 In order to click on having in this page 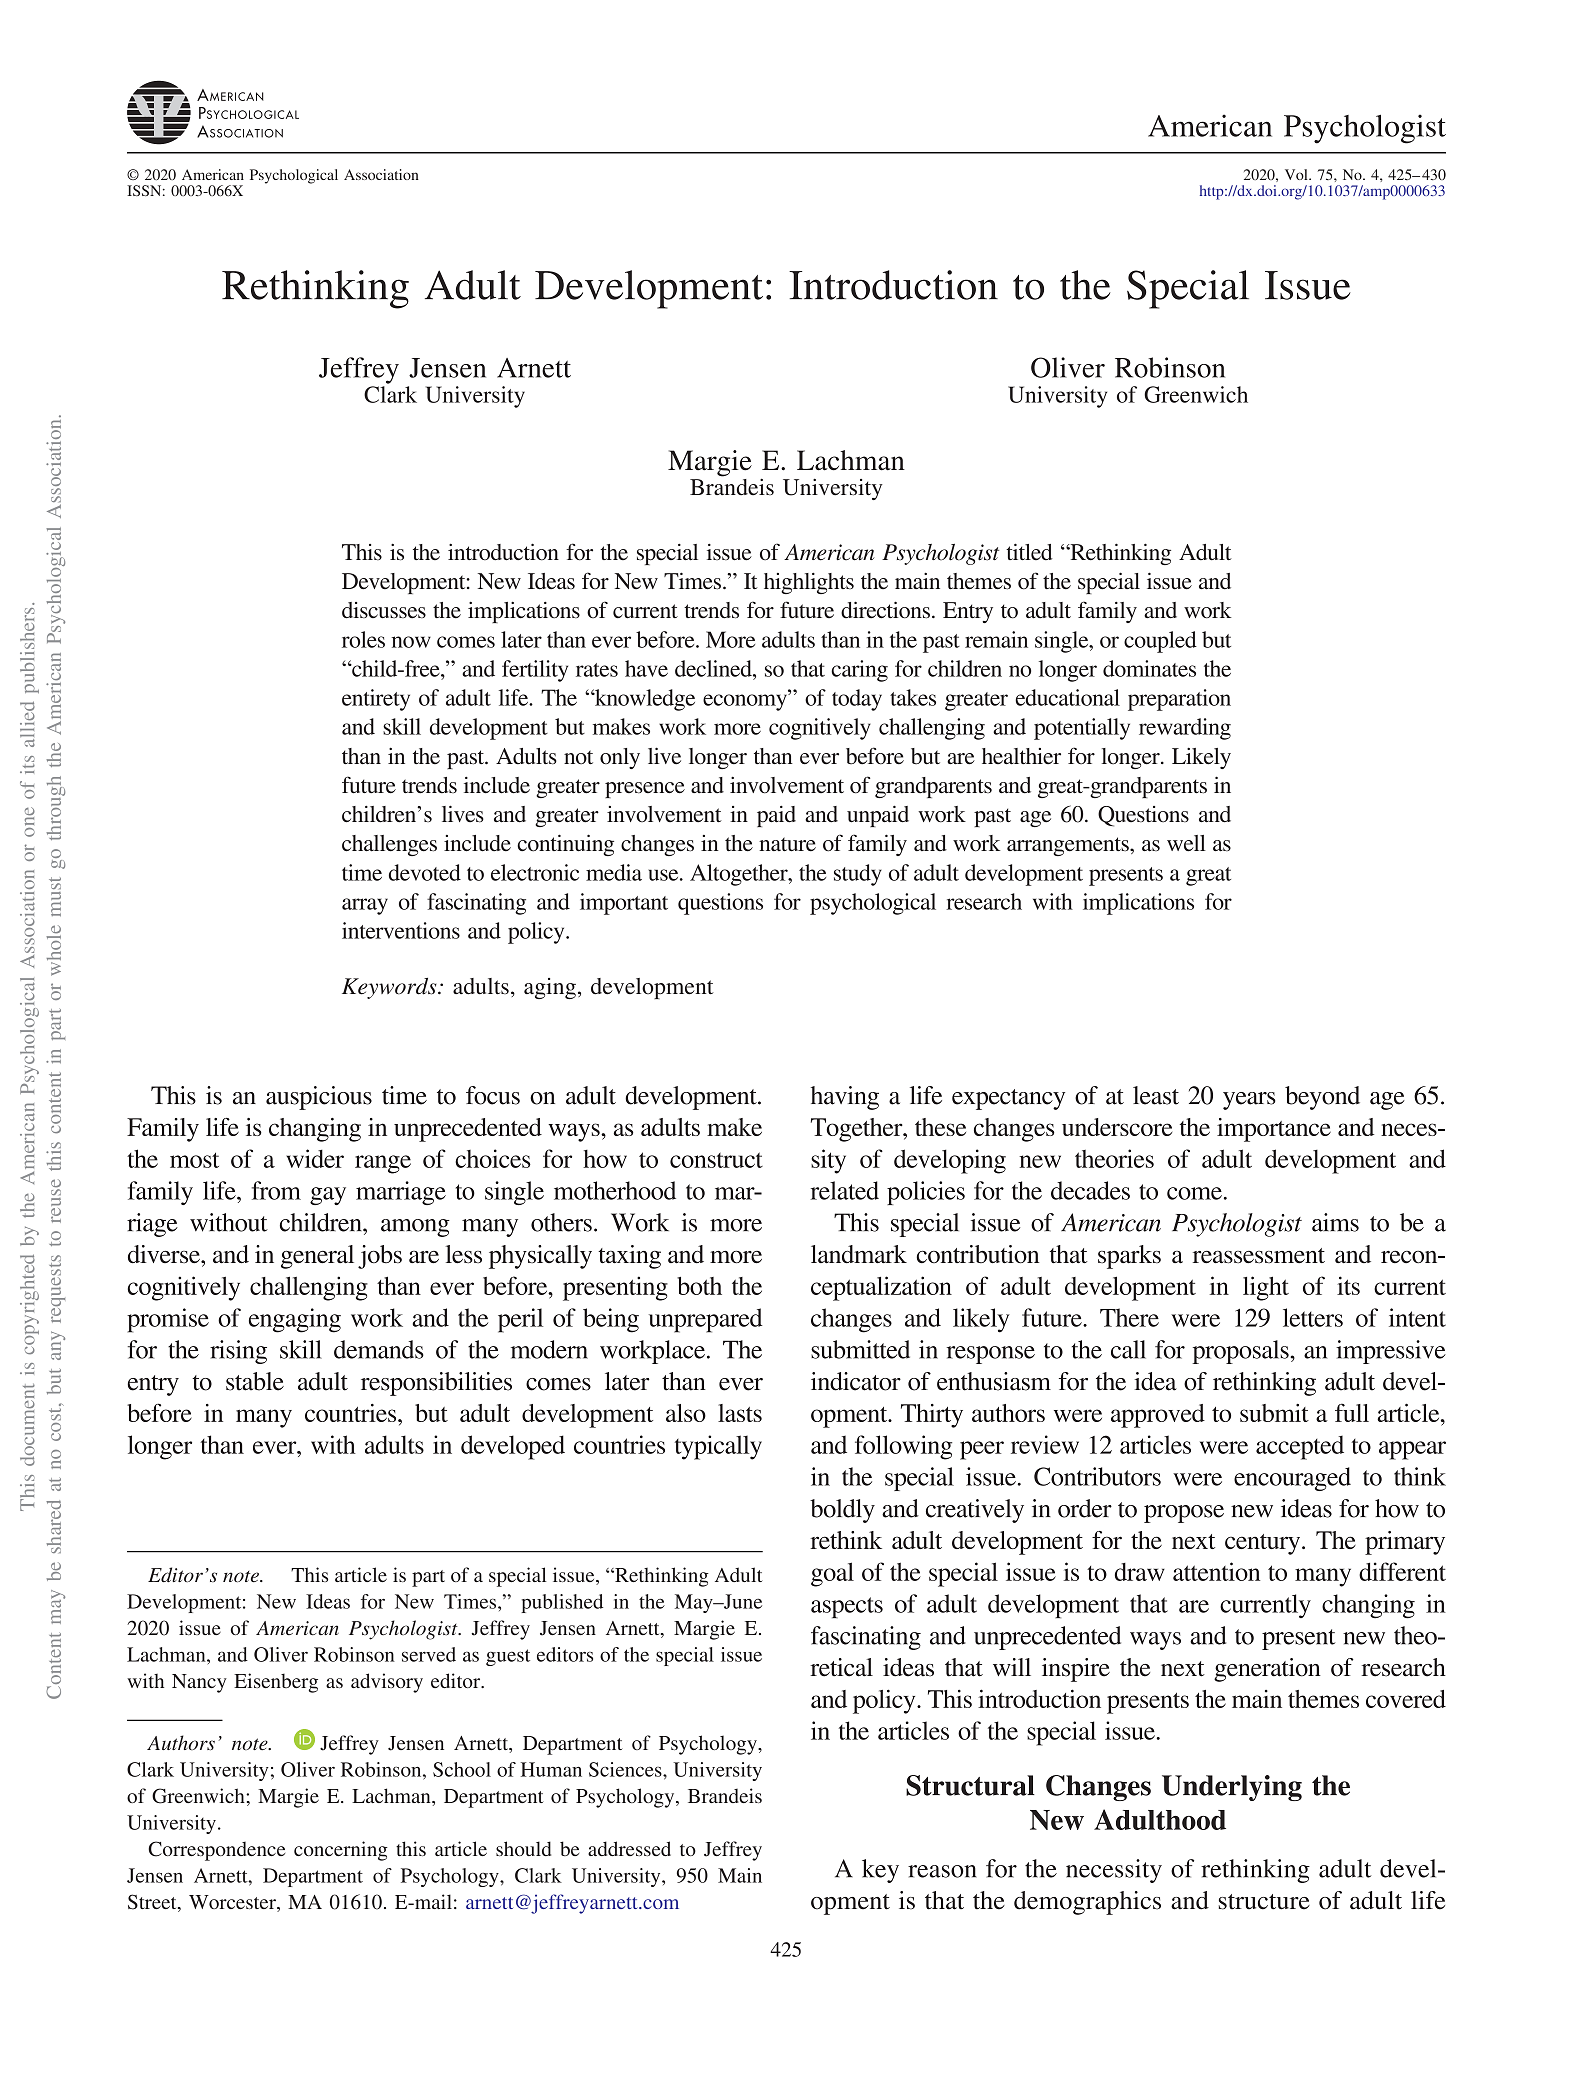, I will do `click(845, 1098)`.
